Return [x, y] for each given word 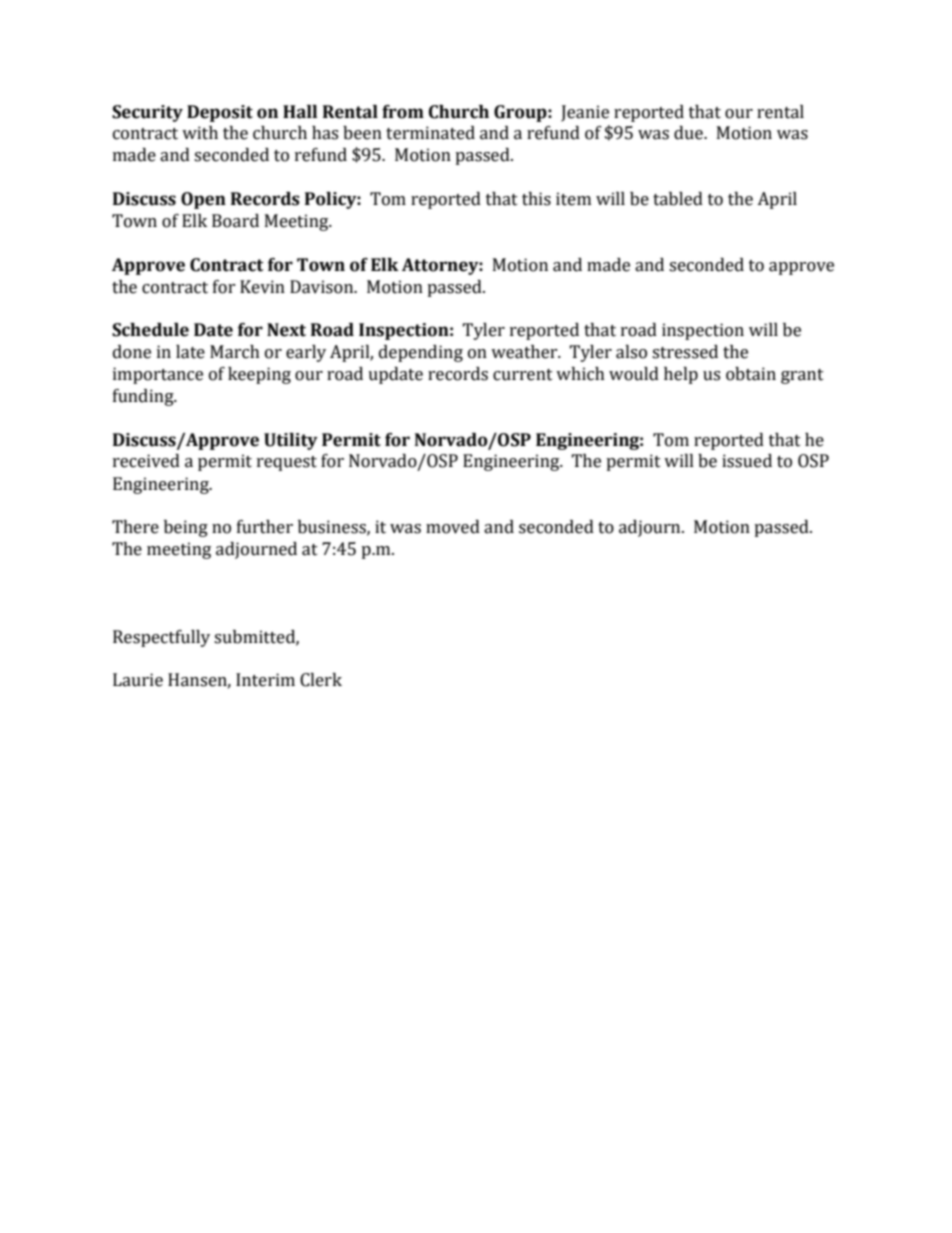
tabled [678, 199]
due [689, 133]
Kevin [262, 287]
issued [747, 461]
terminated [430, 133]
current [523, 375]
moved [453, 527]
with [200, 133]
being [186, 528]
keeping [259, 375]
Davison [323, 287]
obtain [751, 374]
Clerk [321, 680]
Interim [265, 680]
